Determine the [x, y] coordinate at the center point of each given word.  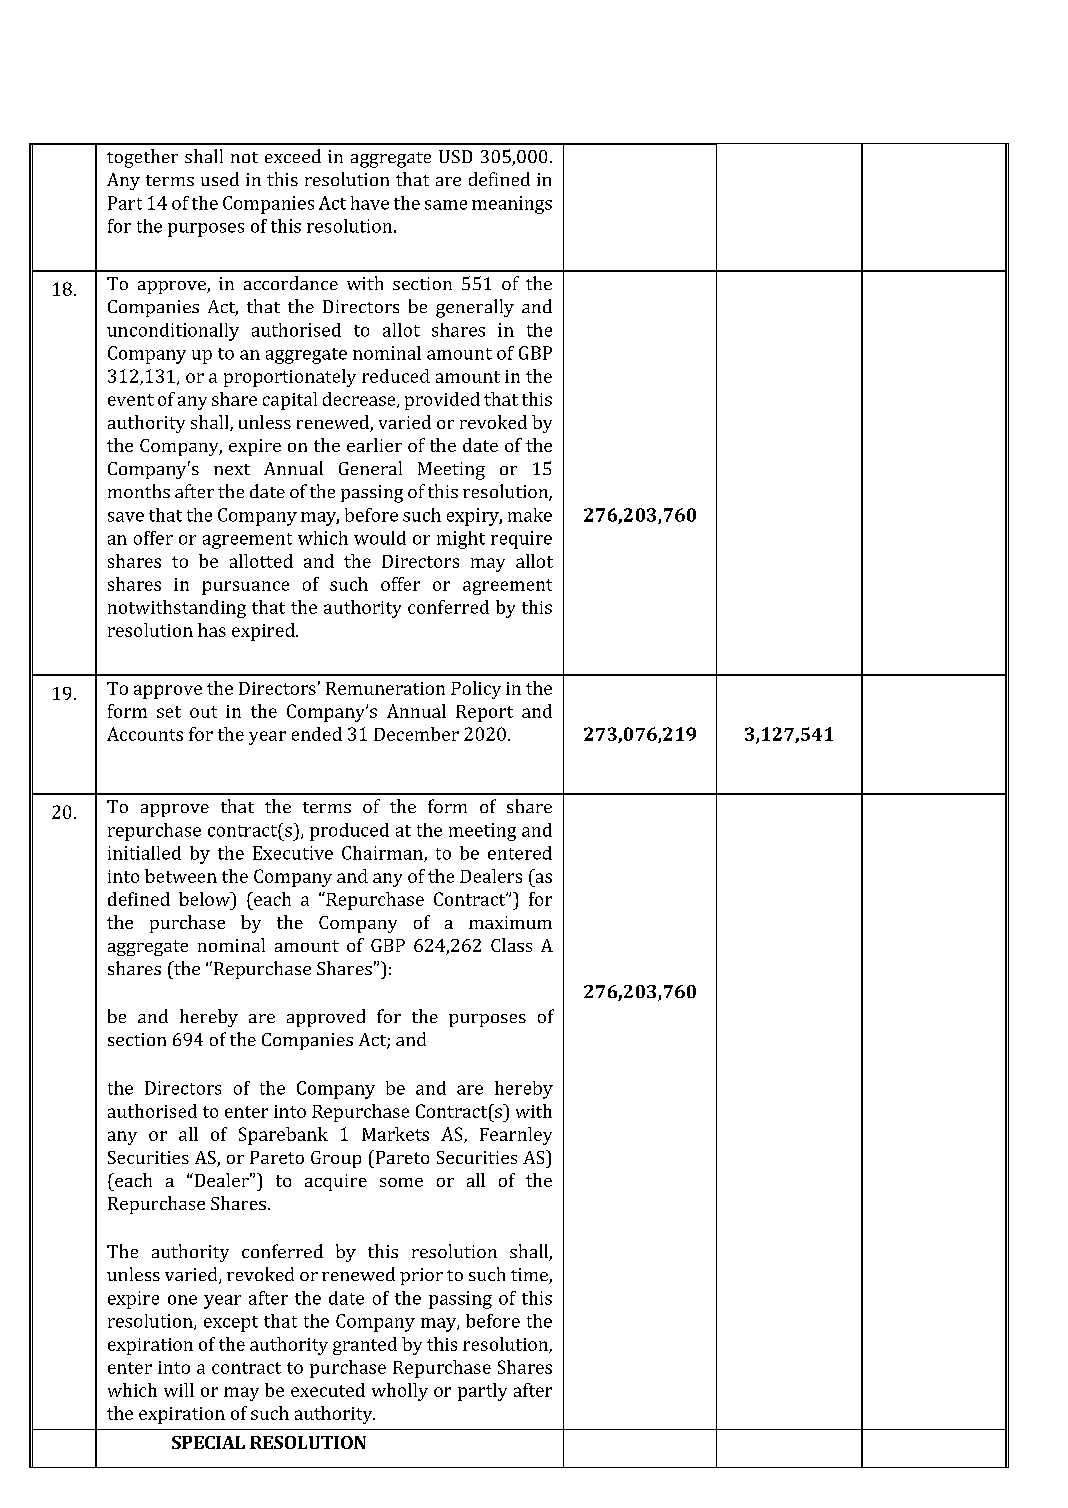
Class [511, 945]
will [179, 1390]
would [380, 538]
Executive [293, 853]
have [370, 203]
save [126, 517]
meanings [512, 205]
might [461, 540]
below [205, 899]
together [142, 158]
